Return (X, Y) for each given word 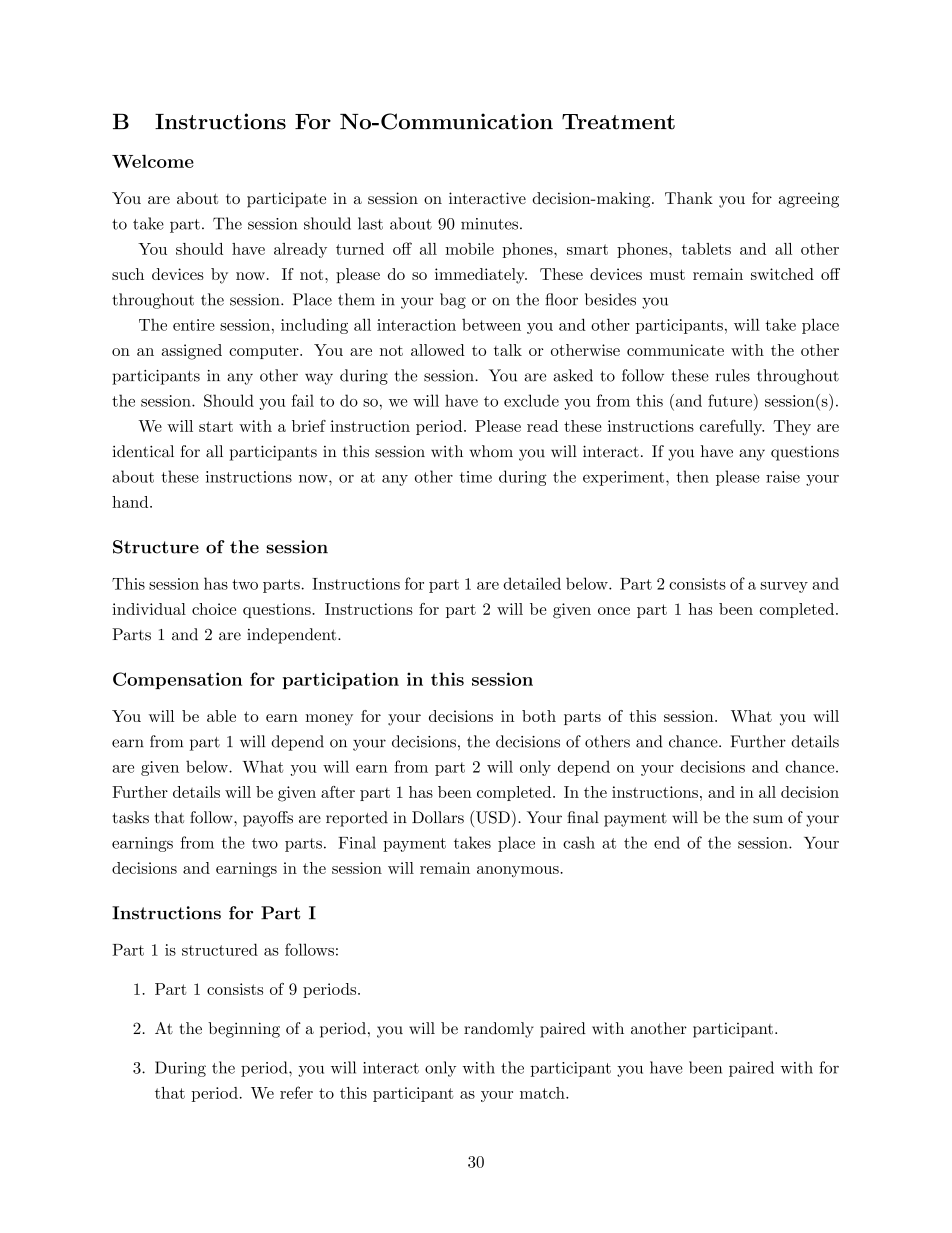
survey (784, 587)
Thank (689, 198)
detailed (532, 583)
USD (492, 817)
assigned (192, 352)
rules (733, 375)
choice (214, 609)
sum (768, 819)
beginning (244, 1030)
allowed (438, 350)
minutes (489, 224)
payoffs (268, 819)
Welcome (153, 161)
